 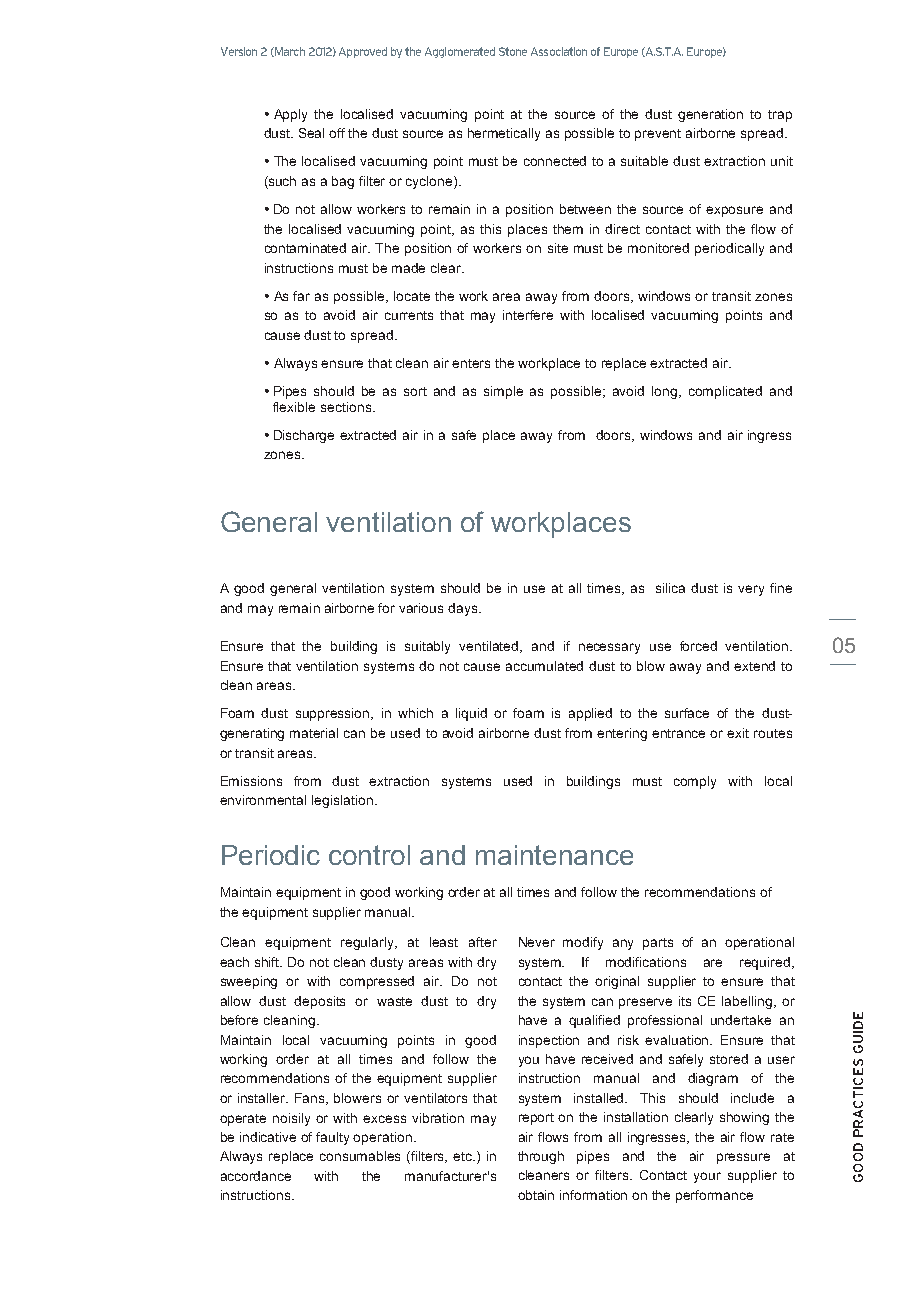 What do you see at coordinates (290, 115) in the screenshot?
I see `Apply` at bounding box center [290, 115].
